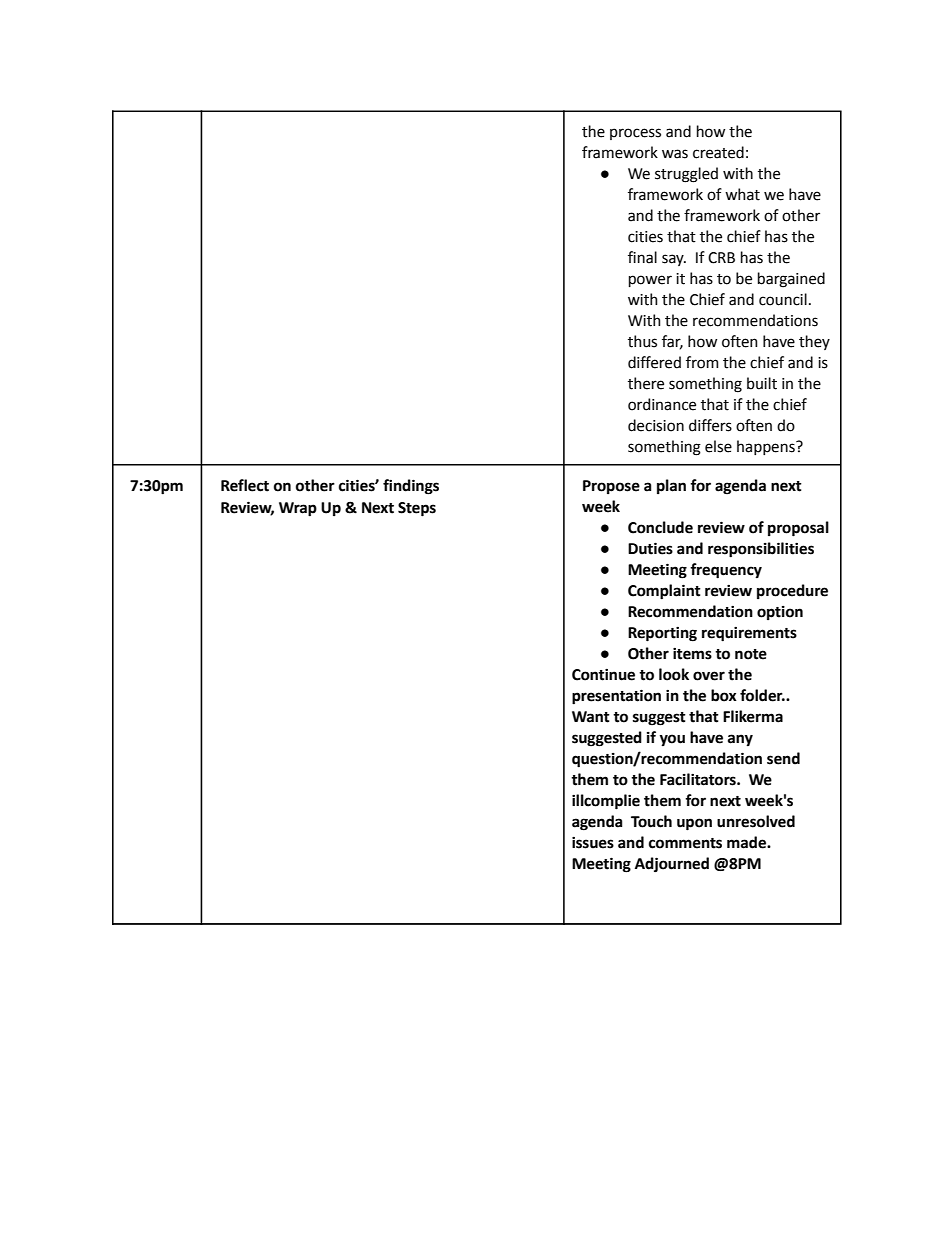  Describe the element at coordinates (675, 154) in the image. I see `was` at that location.
